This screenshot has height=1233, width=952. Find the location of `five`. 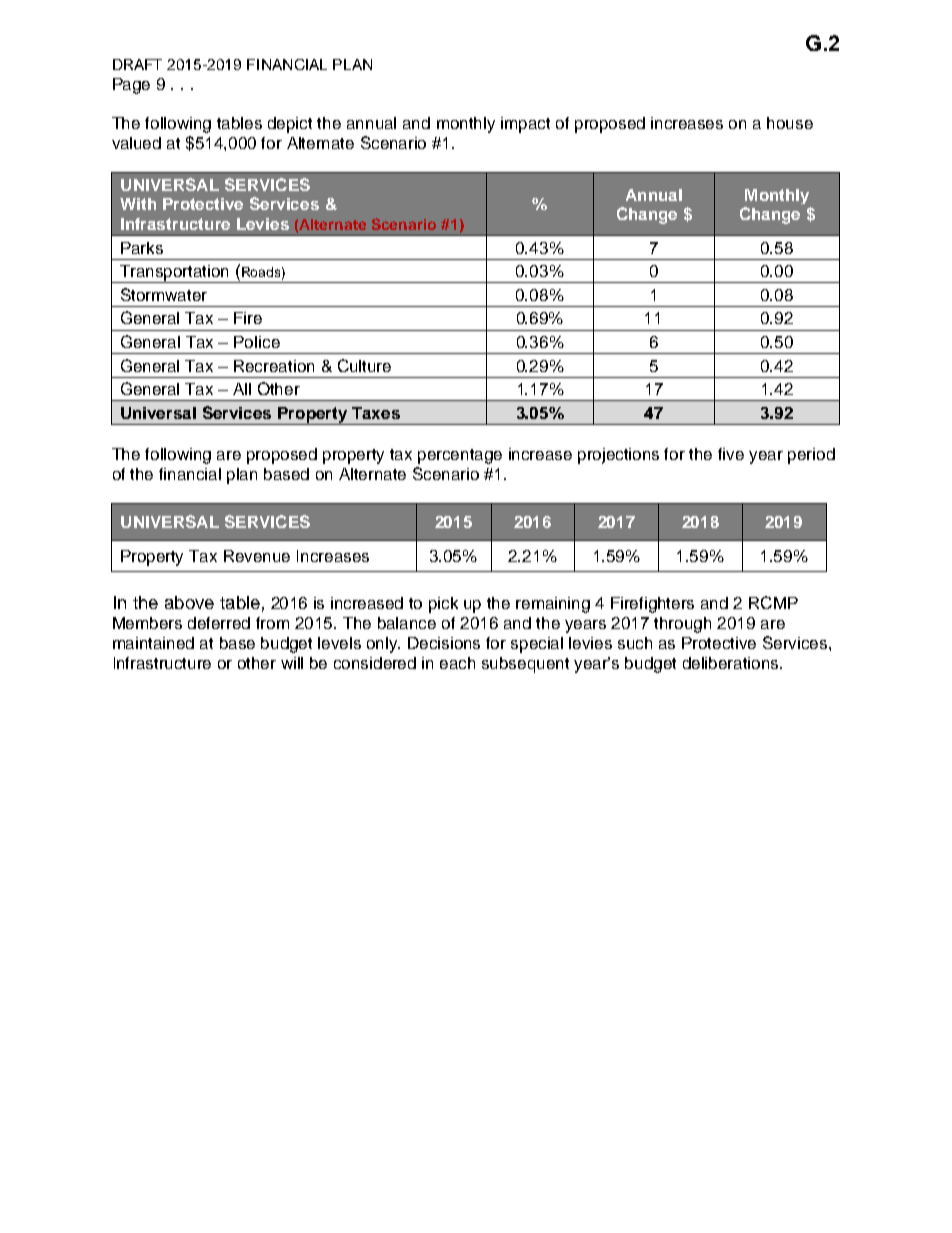

five is located at coordinates (731, 454).
